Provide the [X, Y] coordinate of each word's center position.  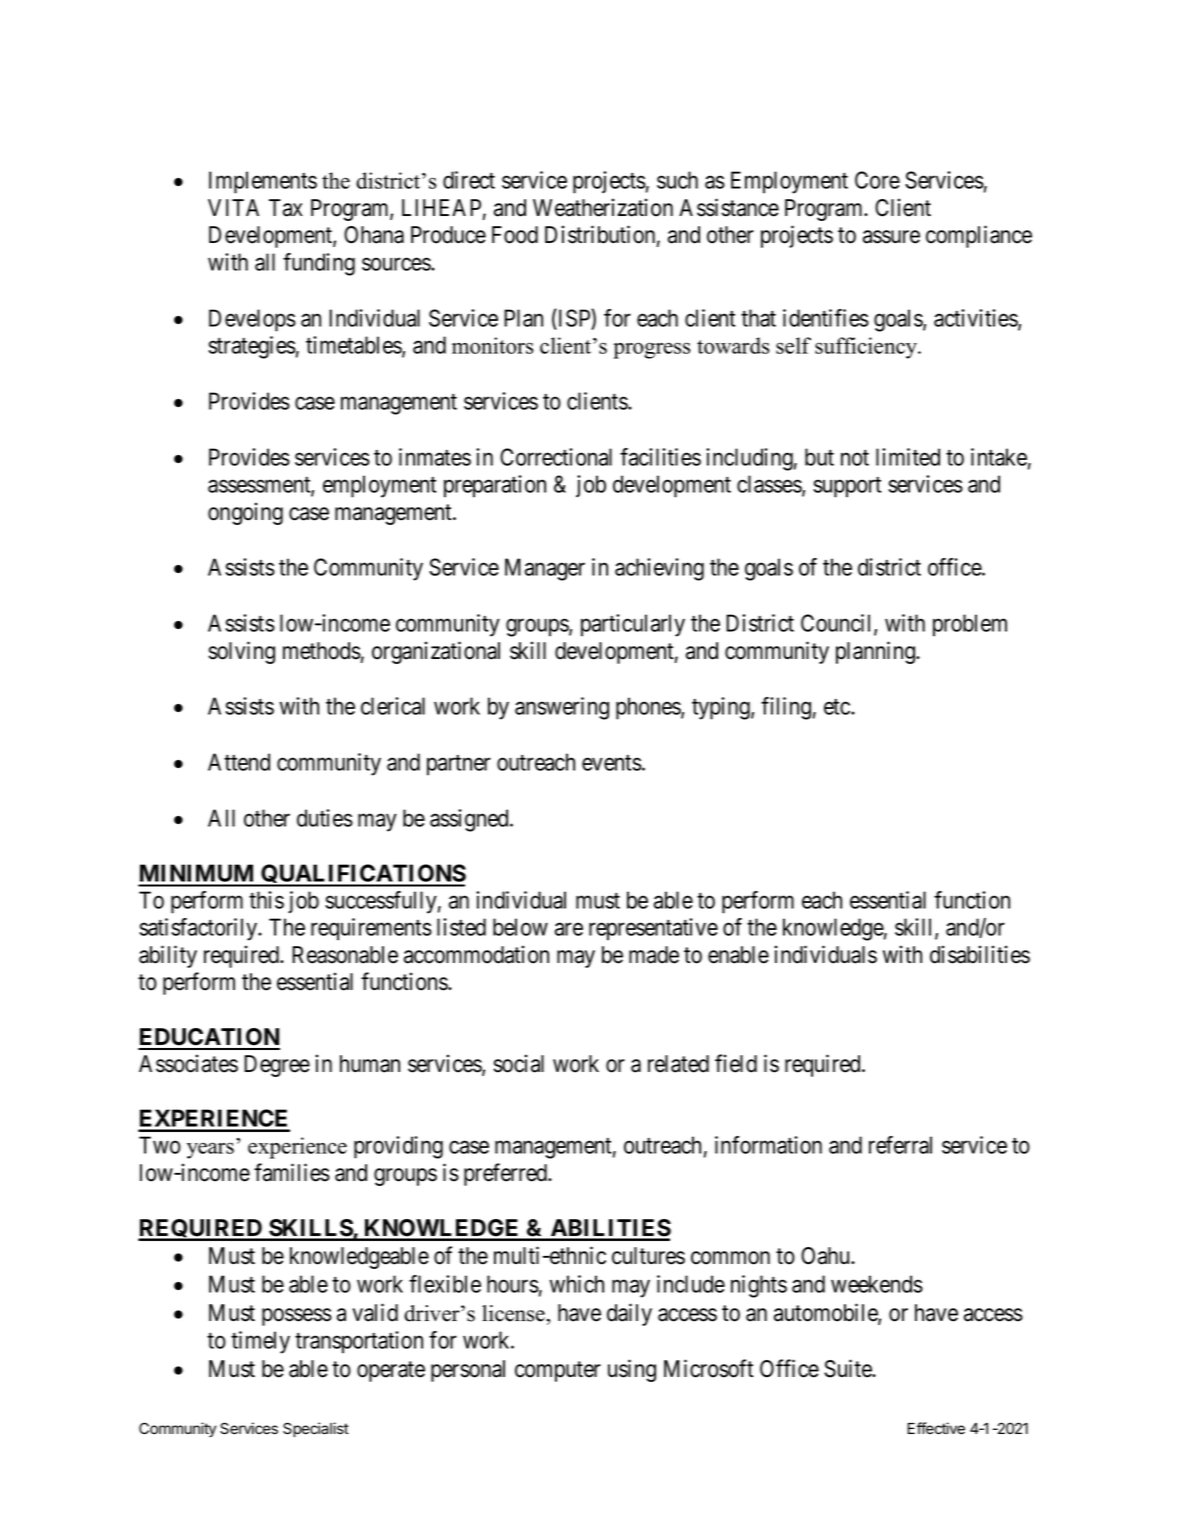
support [847, 487]
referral [900, 1145]
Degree [277, 1066]
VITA [233, 207]
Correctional [556, 457]
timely [260, 1342]
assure [891, 237]
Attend [239, 762]
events [612, 763]
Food [515, 235]
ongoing [245, 513]
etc [838, 707]
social [518, 1063]
